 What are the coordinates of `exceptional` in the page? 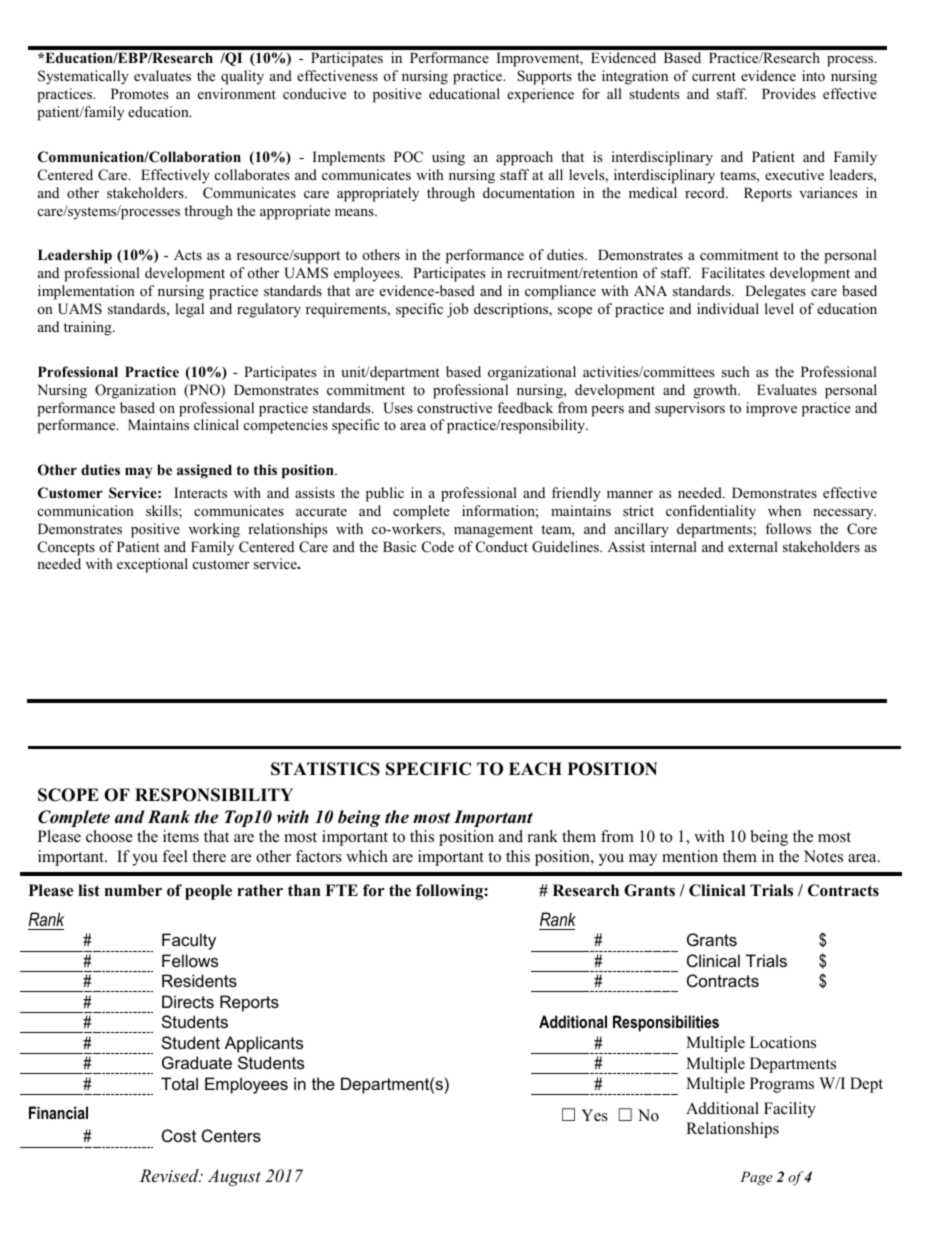 It's located at (152, 565).
